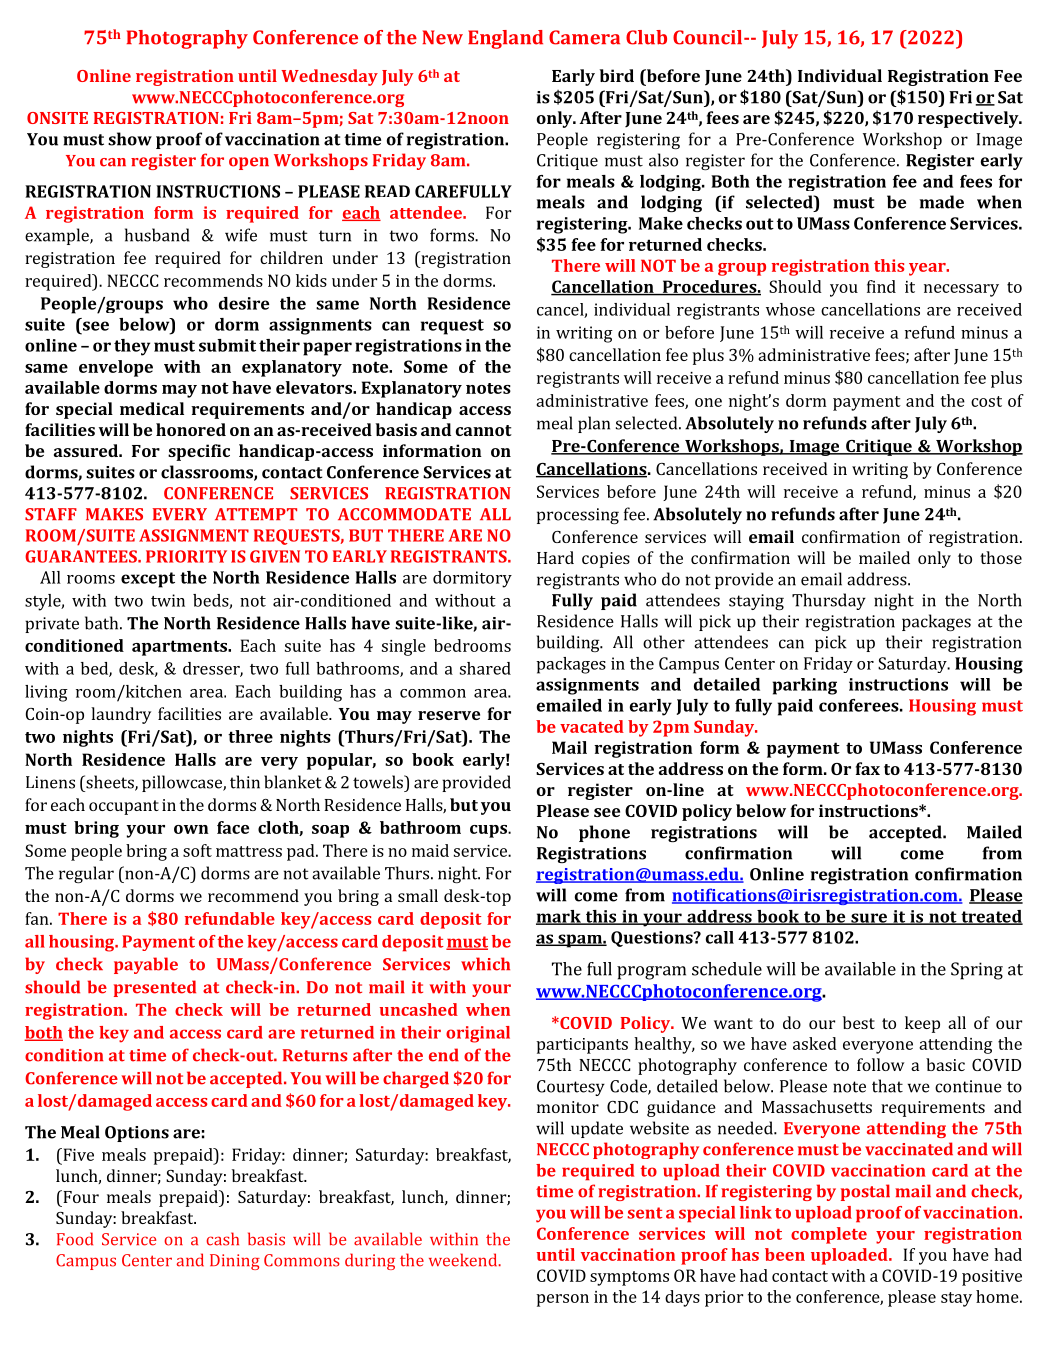  What do you see at coordinates (555, 557) in the screenshot?
I see `Hard` at bounding box center [555, 557].
